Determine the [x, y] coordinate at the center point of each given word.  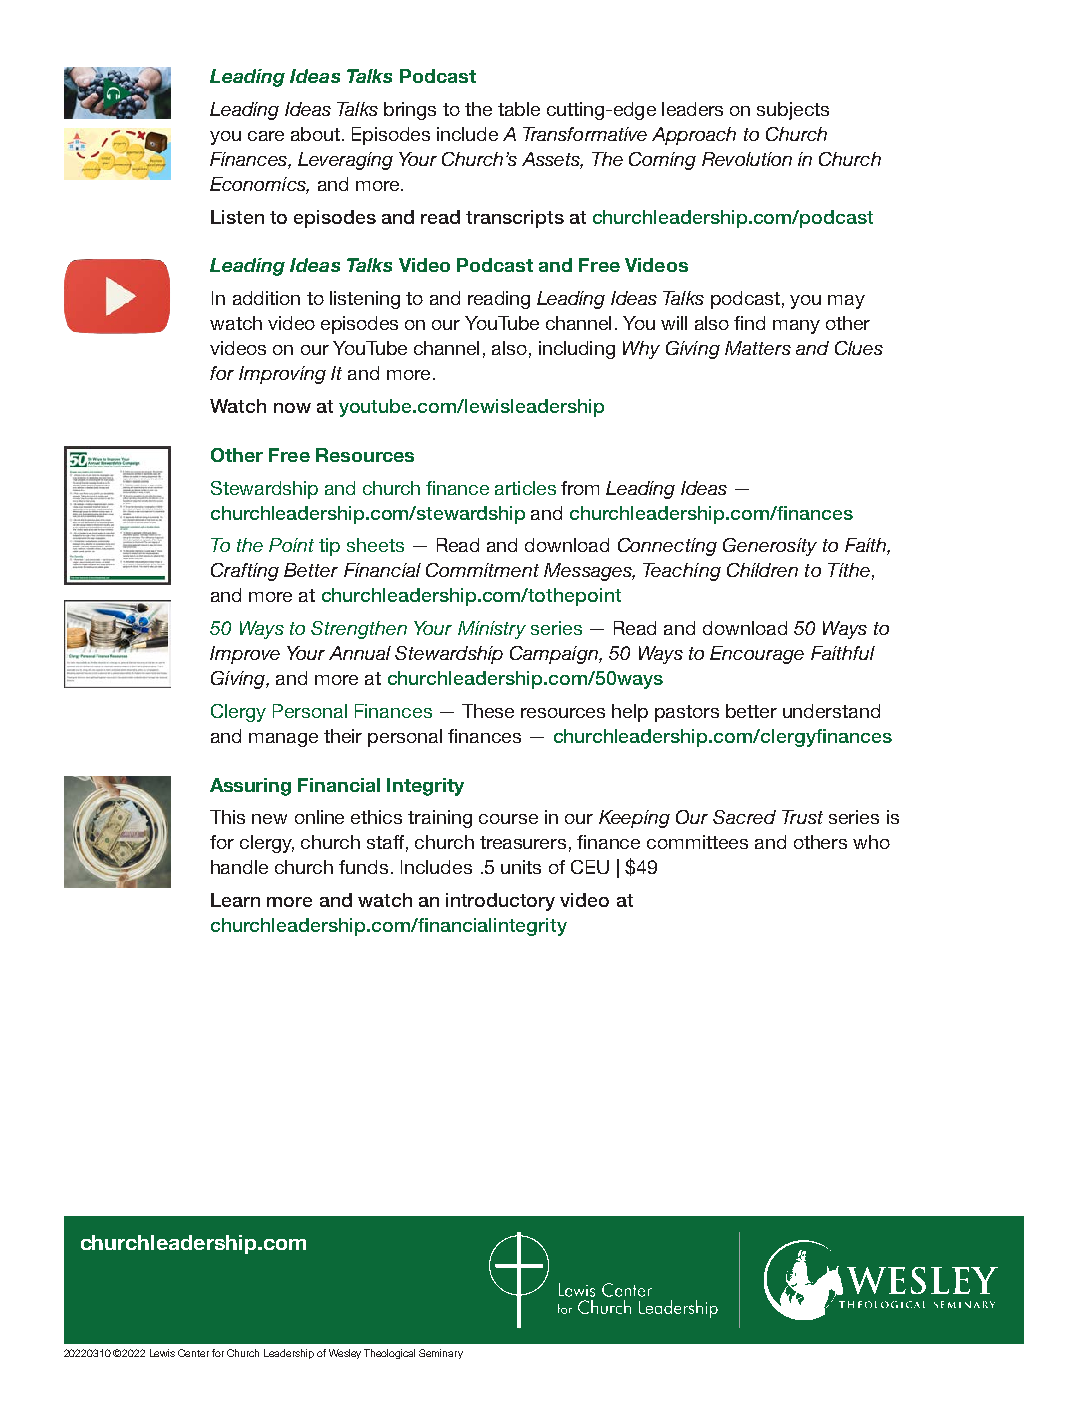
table [519, 109]
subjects [793, 111]
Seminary [441, 1354]
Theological [389, 1354]
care [266, 136]
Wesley [345, 1354]
